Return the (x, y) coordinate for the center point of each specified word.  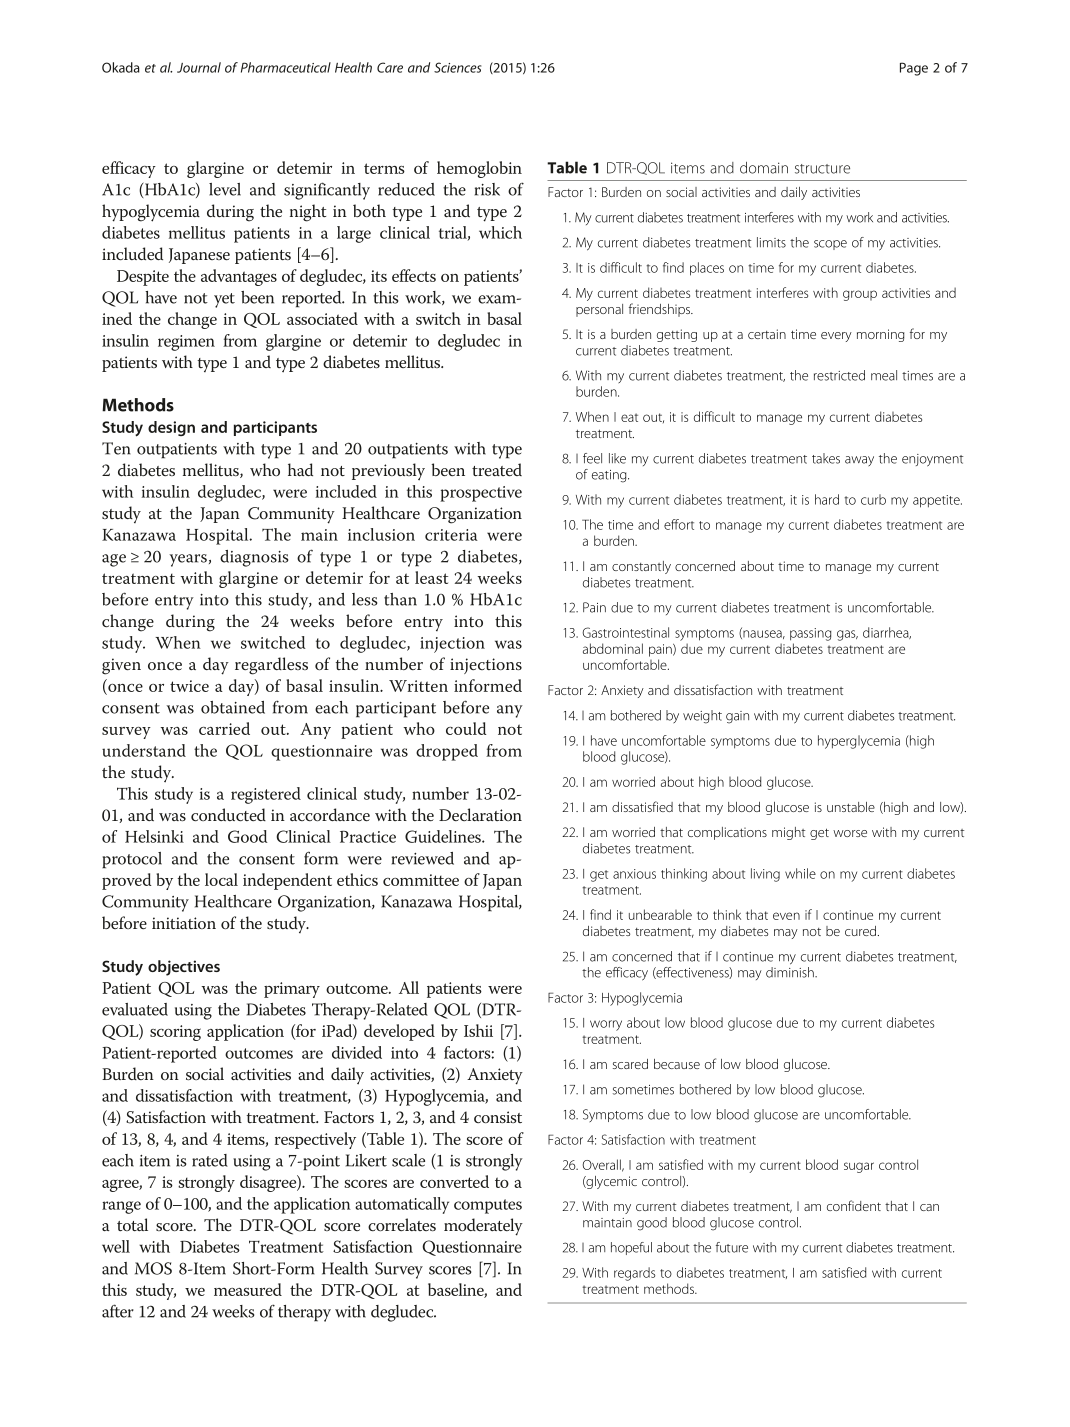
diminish (791, 972)
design (171, 428)
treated (497, 469)
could (466, 728)
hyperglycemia (859, 742)
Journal (199, 67)
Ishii (478, 1030)
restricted (839, 375)
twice (189, 686)
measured (248, 1289)
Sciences (457, 67)
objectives (184, 968)
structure (822, 169)
